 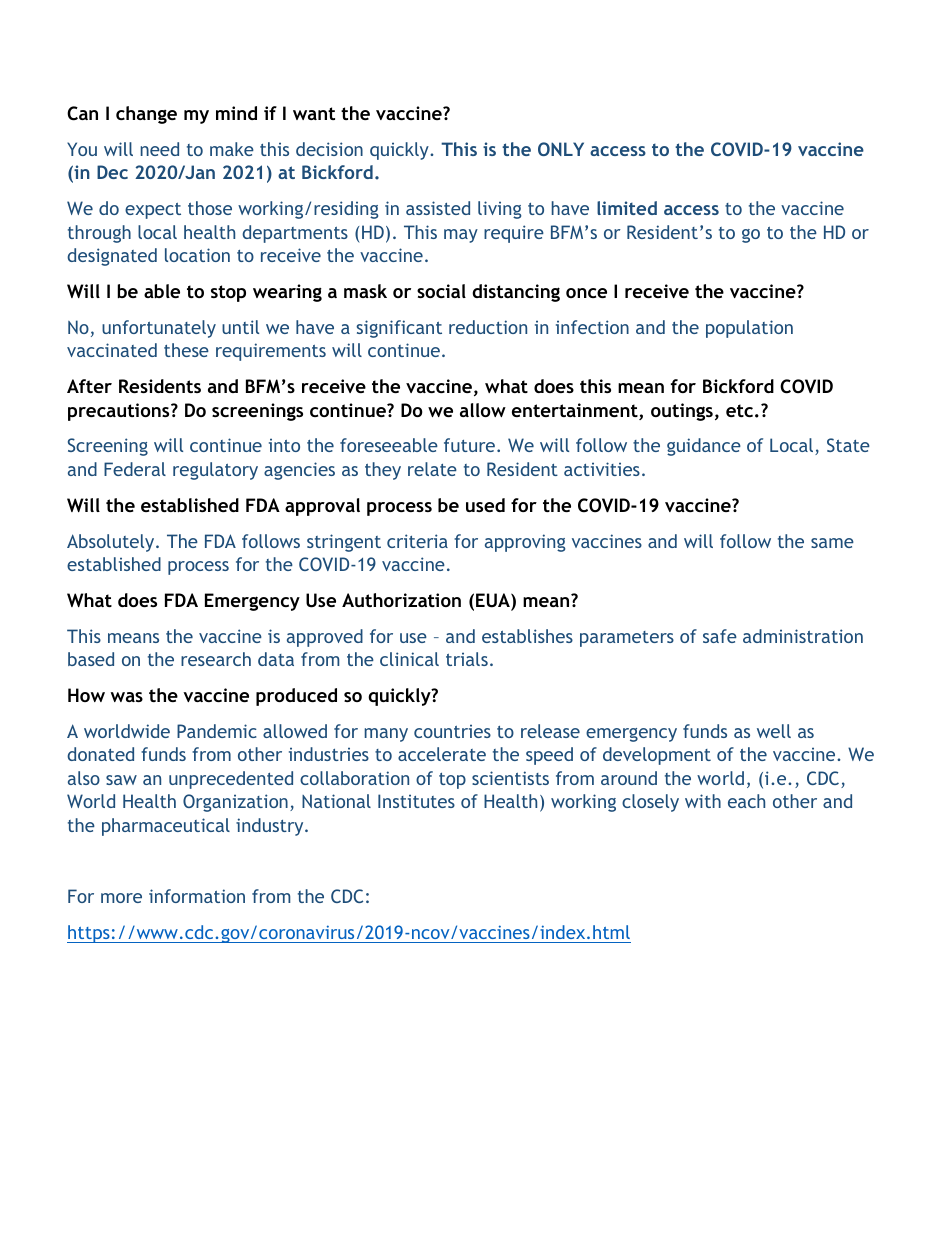 I want to click on information, so click(x=197, y=896).
